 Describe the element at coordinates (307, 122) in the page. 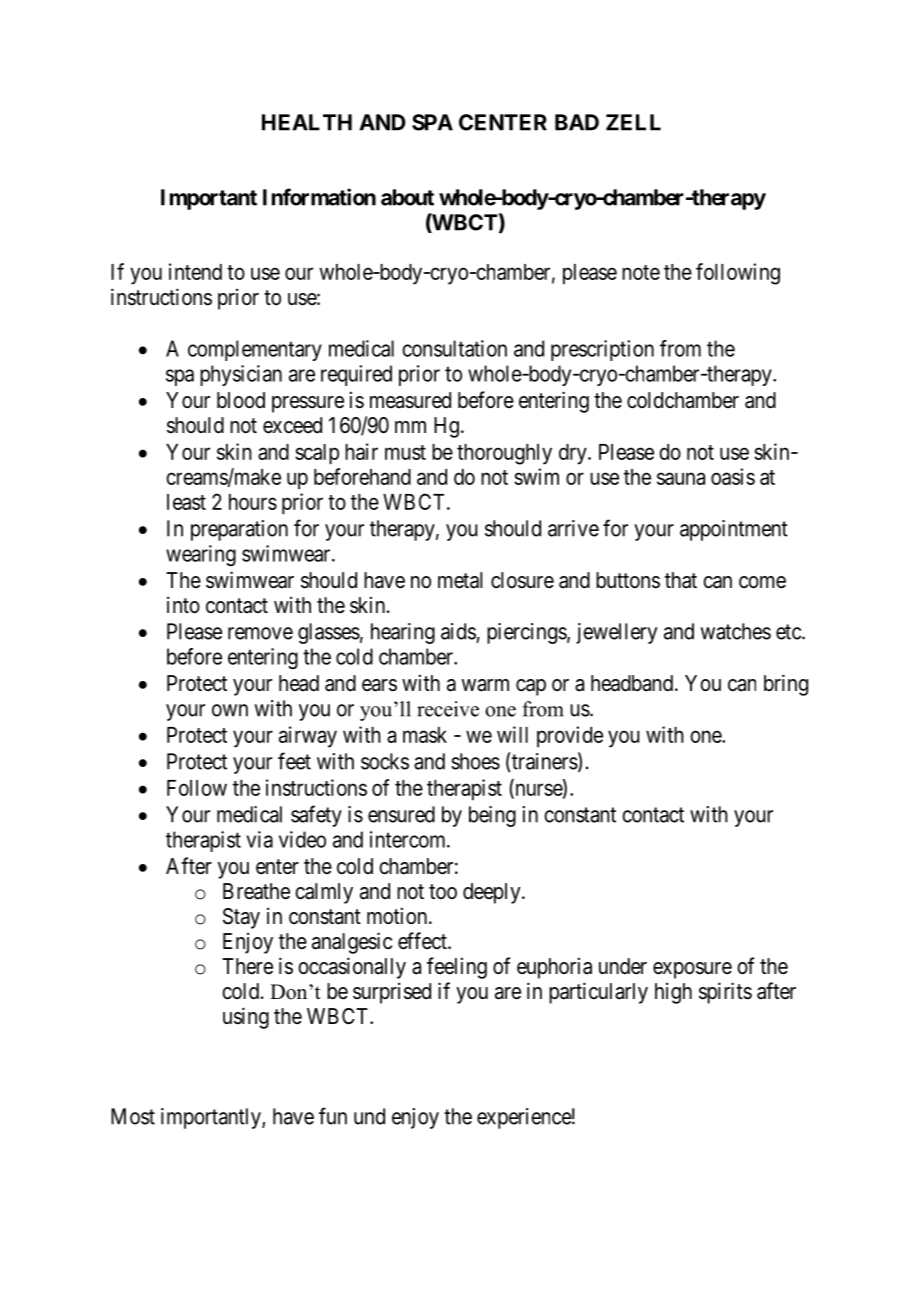

I see `HEALTH` at that location.
